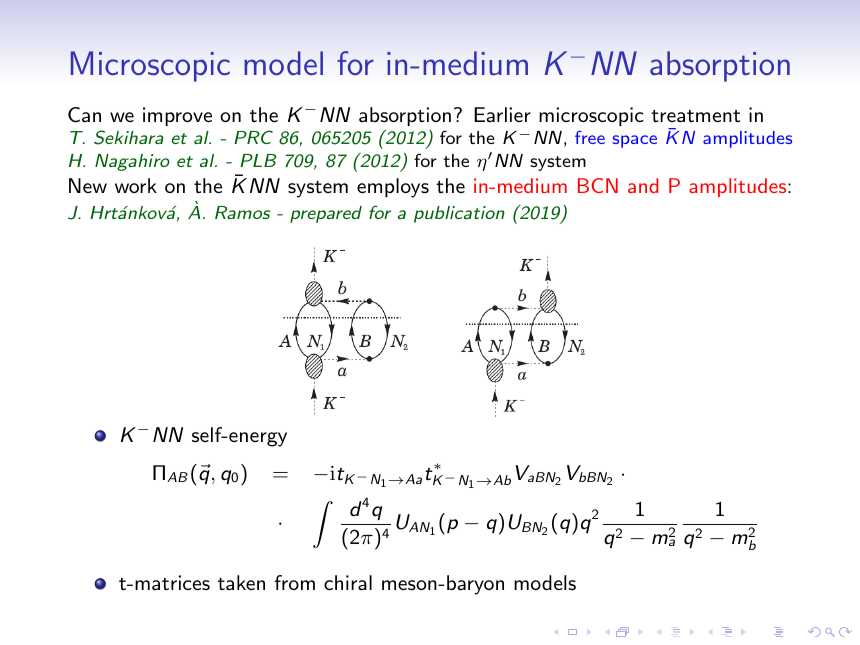 This image has width=860, height=645. Describe the element at coordinates (502, 115) in the image. I see `Earlier` at that location.
